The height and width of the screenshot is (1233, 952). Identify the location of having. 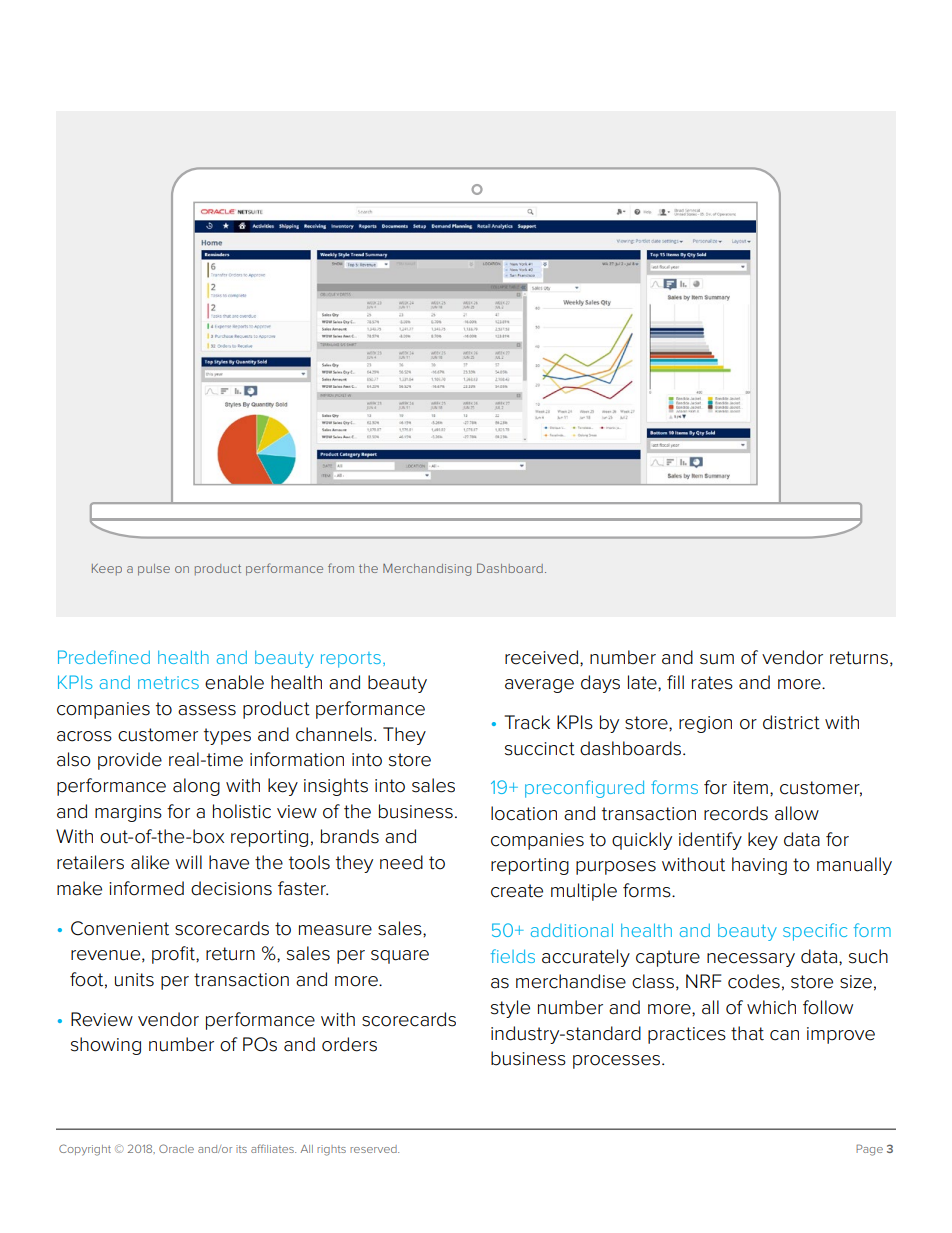
(759, 866).
